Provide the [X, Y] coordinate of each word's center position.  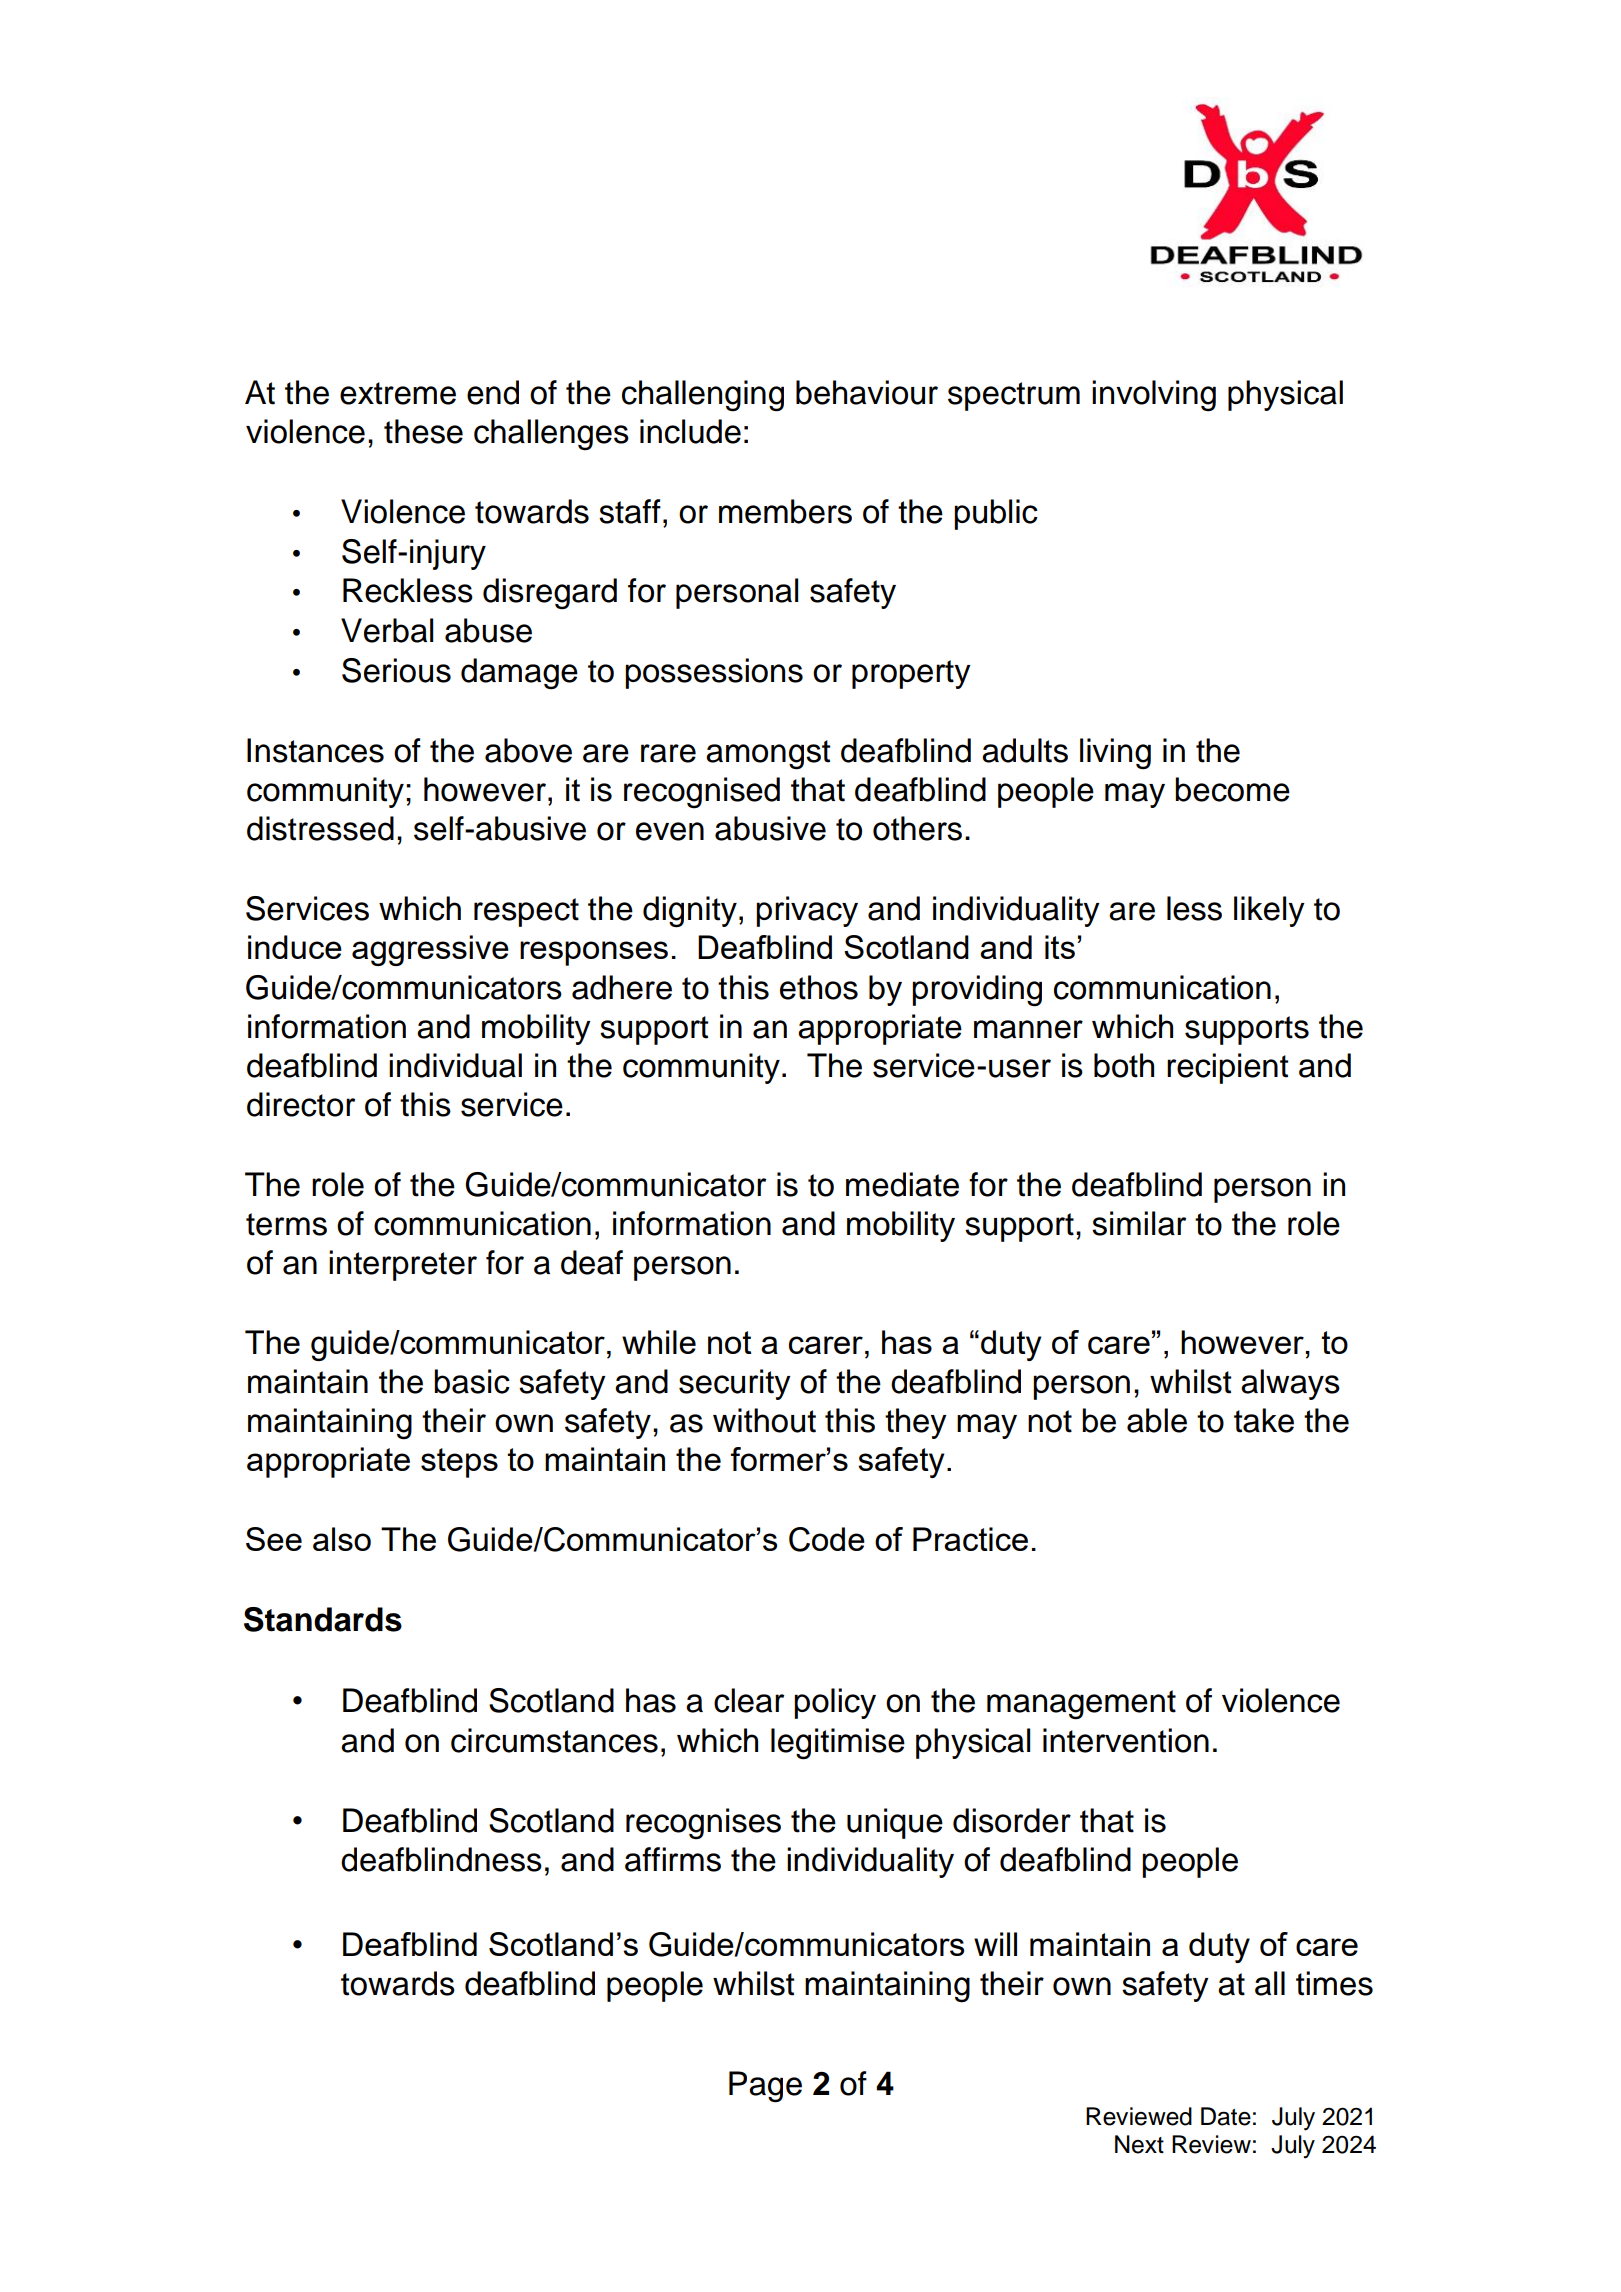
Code [827, 1539]
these [423, 431]
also [342, 1539]
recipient [1227, 1068]
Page [765, 2087]
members [785, 511]
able [1157, 1420]
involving [1154, 396]
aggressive [430, 950]
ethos [819, 987]
